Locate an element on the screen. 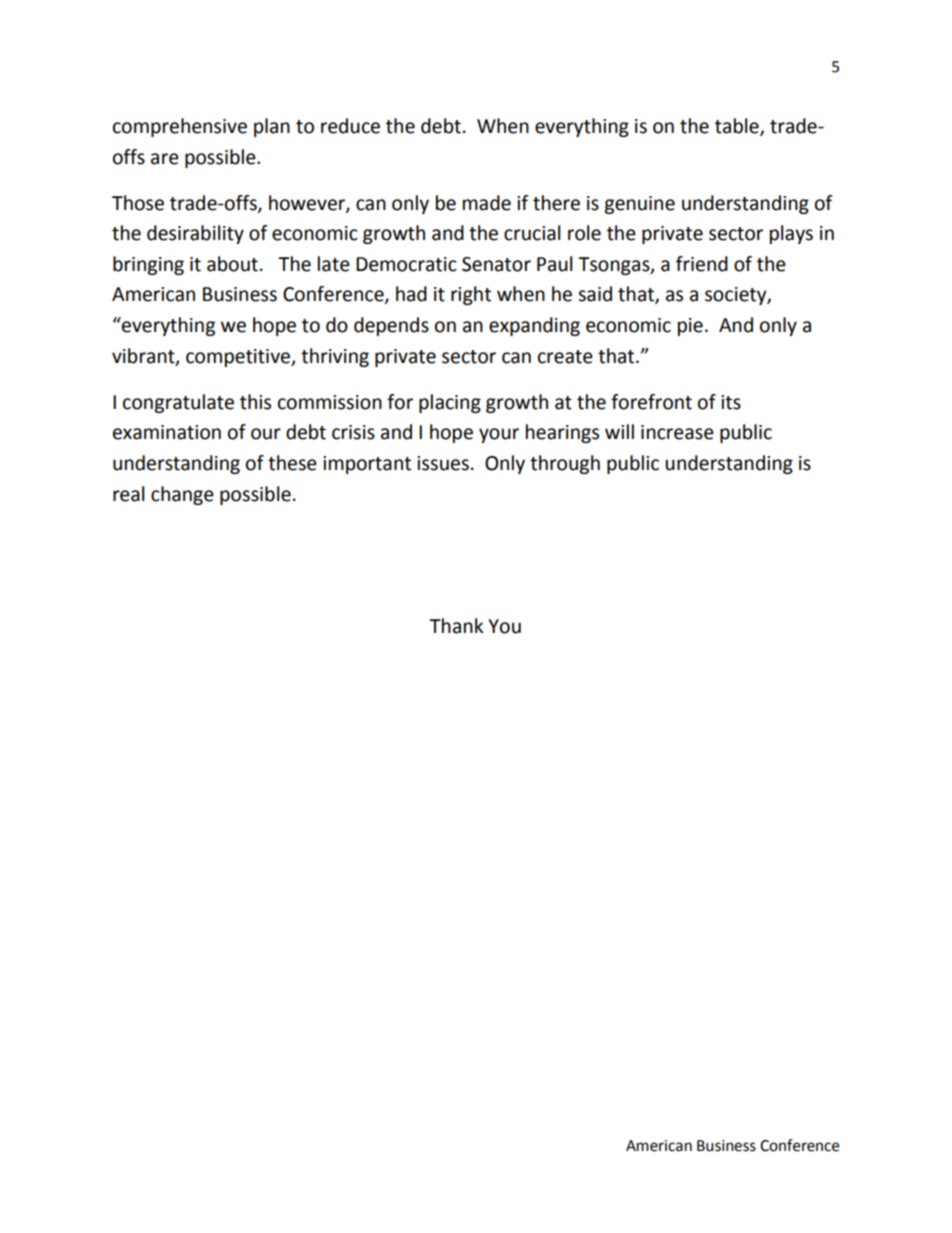 The image size is (952, 1233). increase is located at coordinates (677, 432).
